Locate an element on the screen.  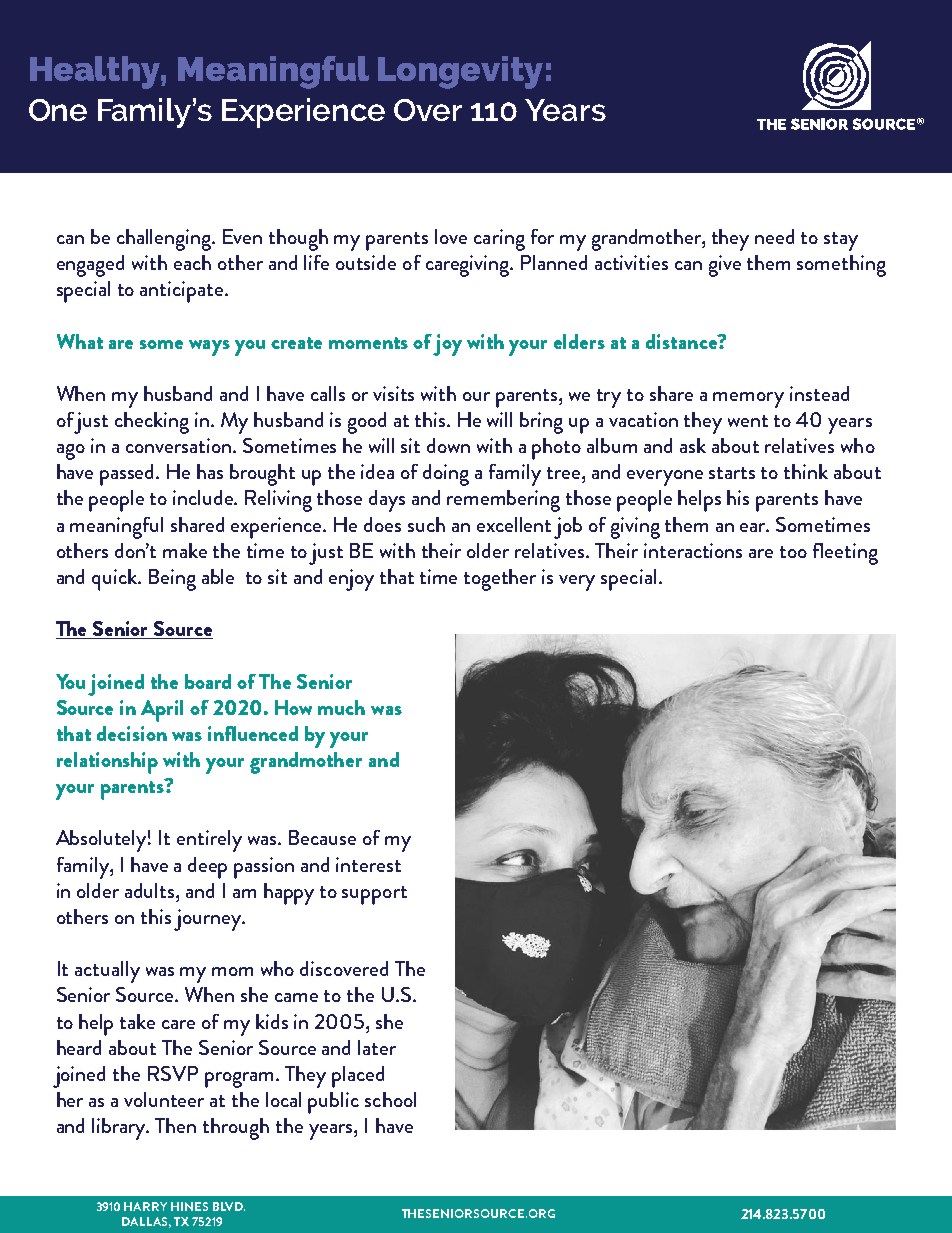
memory is located at coordinates (748, 400).
